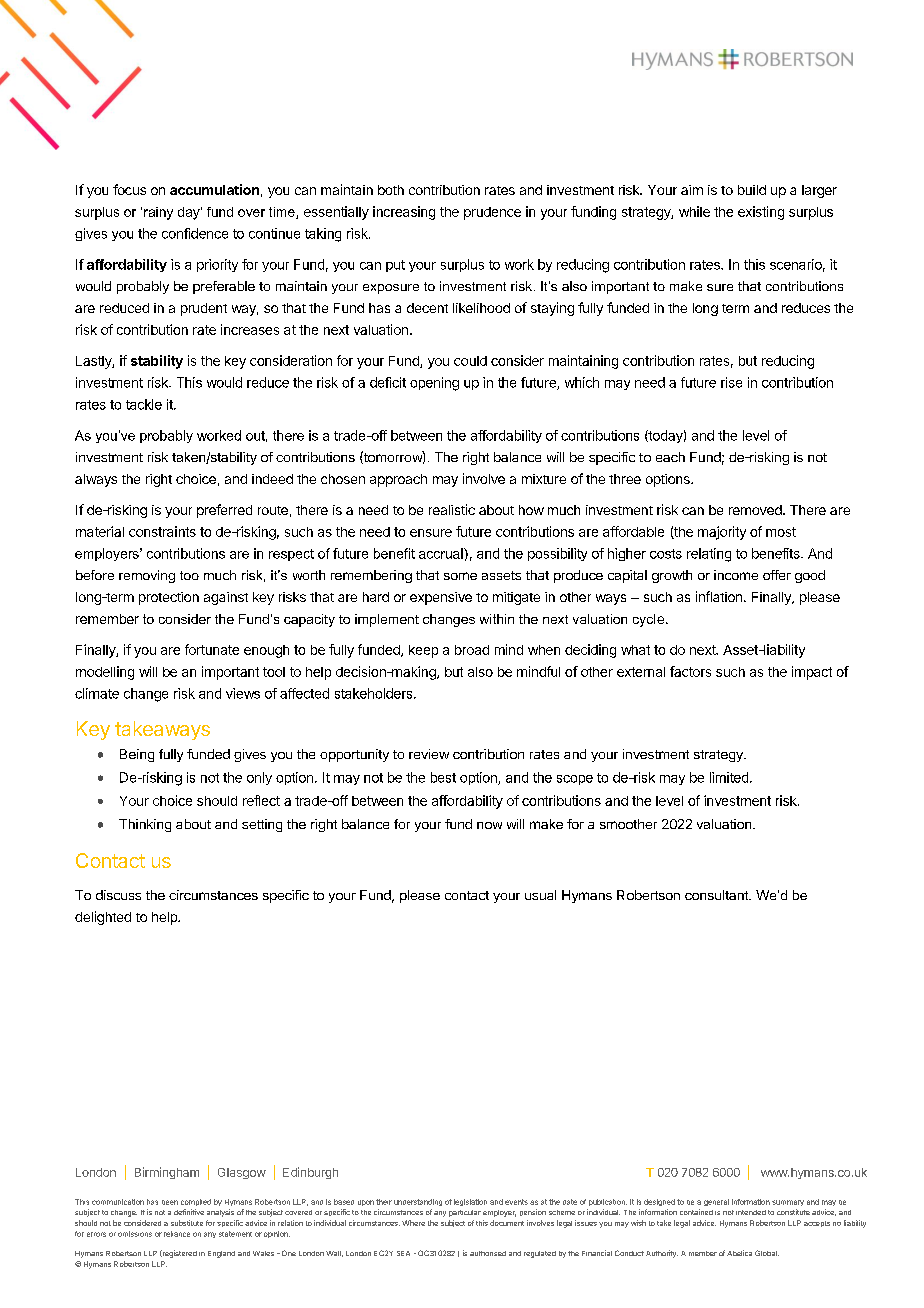  Describe the element at coordinates (465, 1213) in the document. I see `particular` at that location.
